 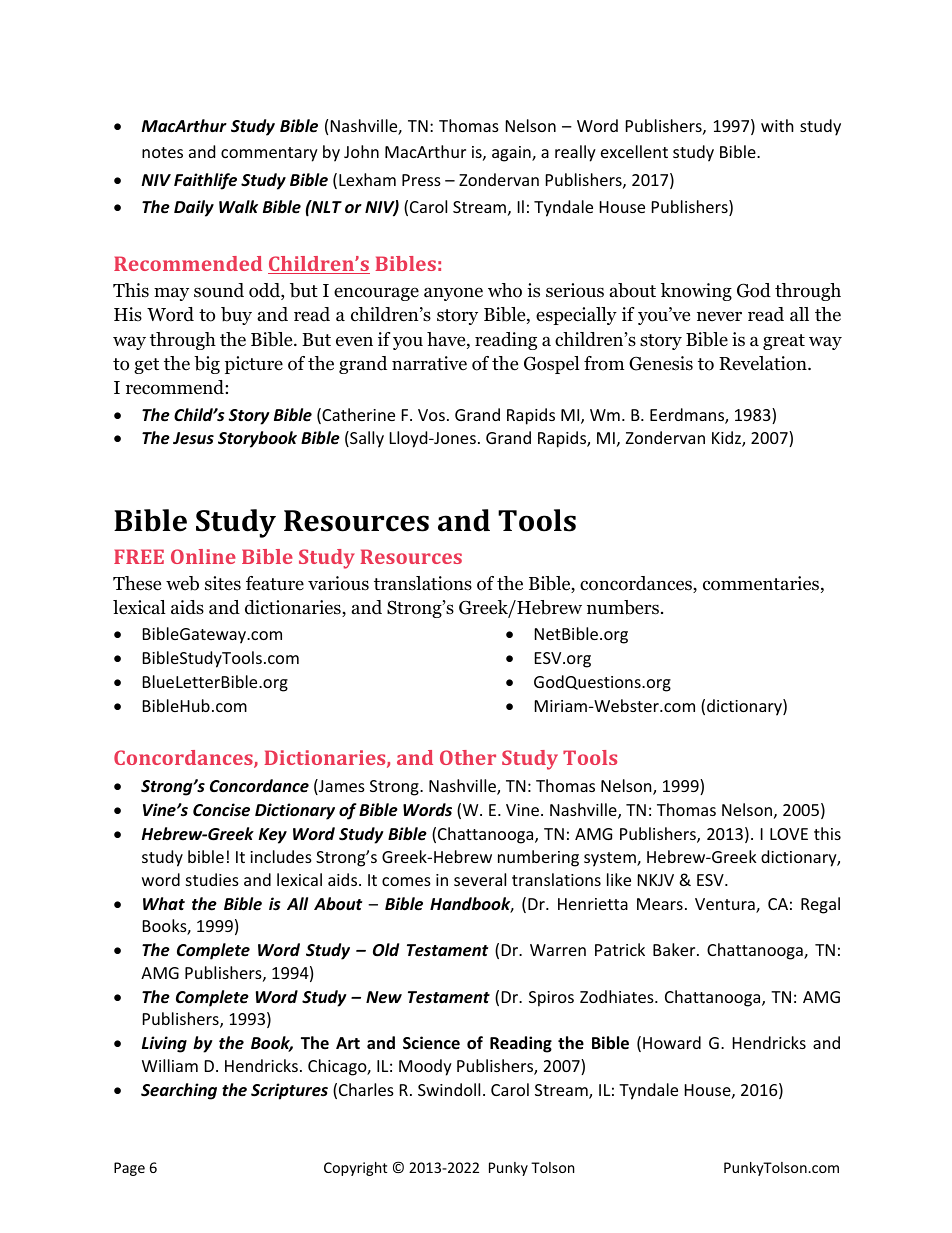 What do you see at coordinates (223, 583) in the screenshot?
I see `sites` at bounding box center [223, 583].
